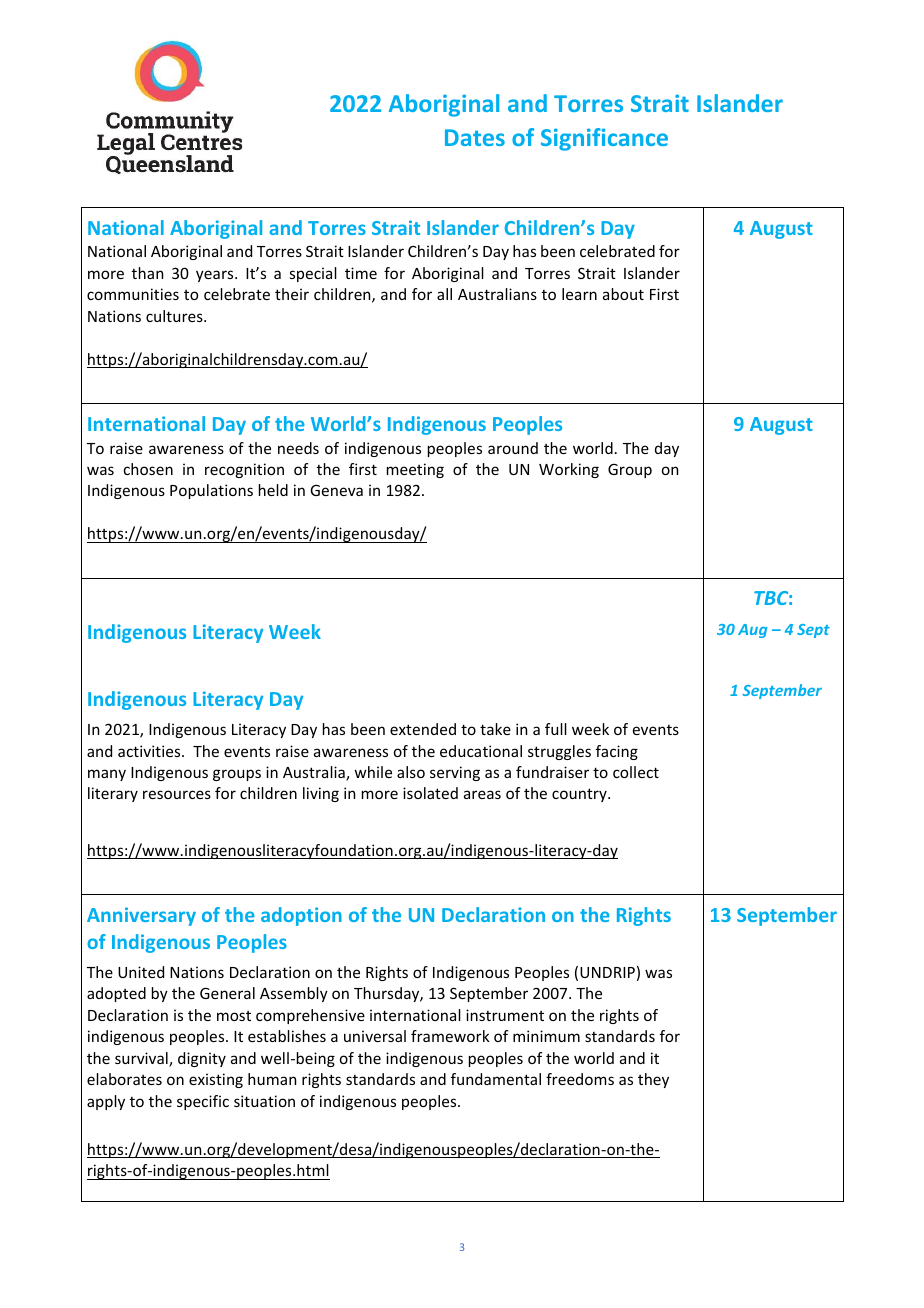 The height and width of the screenshot is (1308, 924). Describe the element at coordinates (373, 772) in the screenshot. I see `while` at that location.
